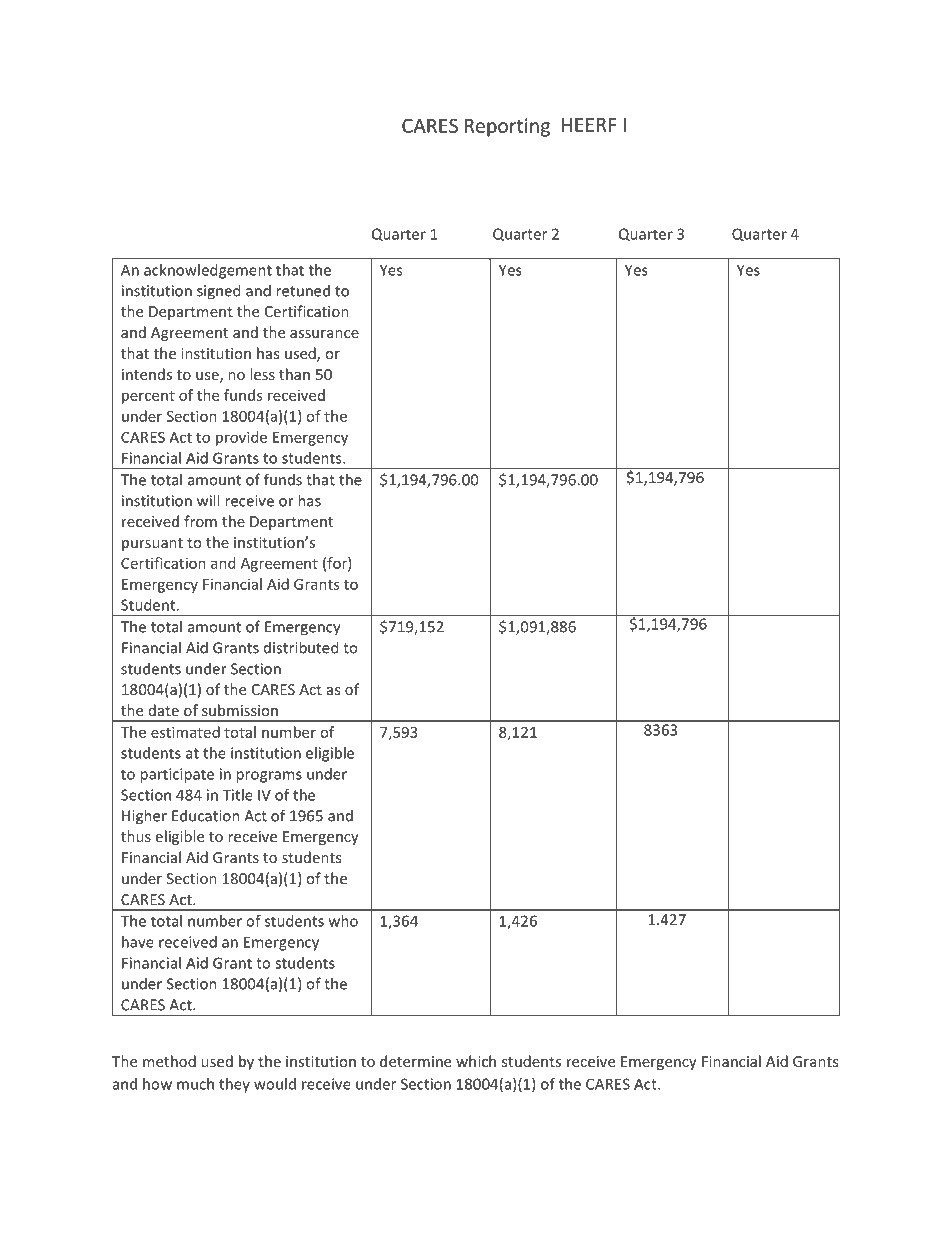 This page has height=1233, width=952. I want to click on Reporting, so click(507, 127).
